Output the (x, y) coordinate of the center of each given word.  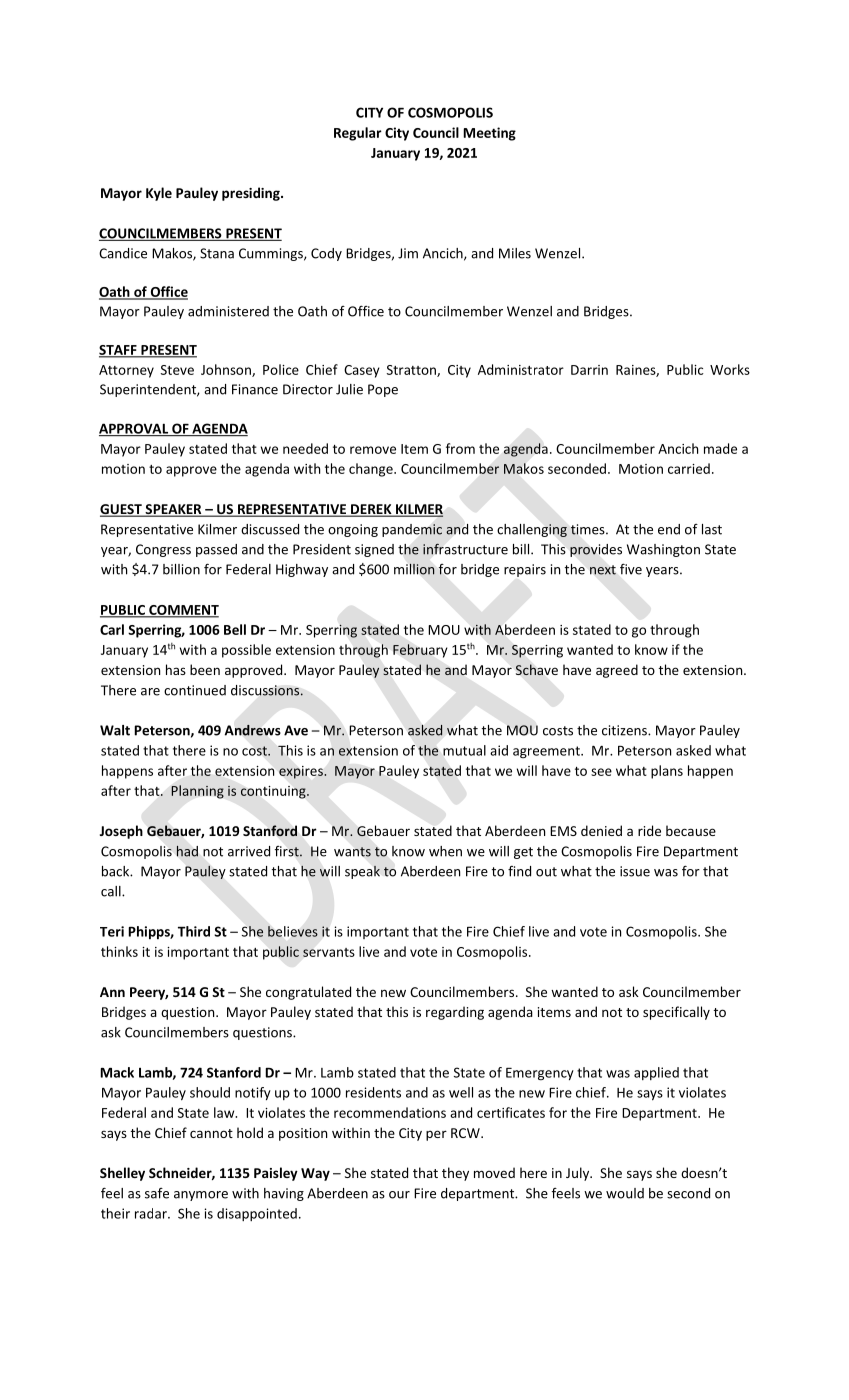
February (420, 651)
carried (689, 468)
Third (194, 931)
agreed (617, 671)
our (399, 1195)
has (176, 669)
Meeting (489, 134)
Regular (358, 134)
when (445, 851)
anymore (201, 1196)
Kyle (159, 194)
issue (635, 871)
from (460, 448)
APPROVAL (134, 429)
